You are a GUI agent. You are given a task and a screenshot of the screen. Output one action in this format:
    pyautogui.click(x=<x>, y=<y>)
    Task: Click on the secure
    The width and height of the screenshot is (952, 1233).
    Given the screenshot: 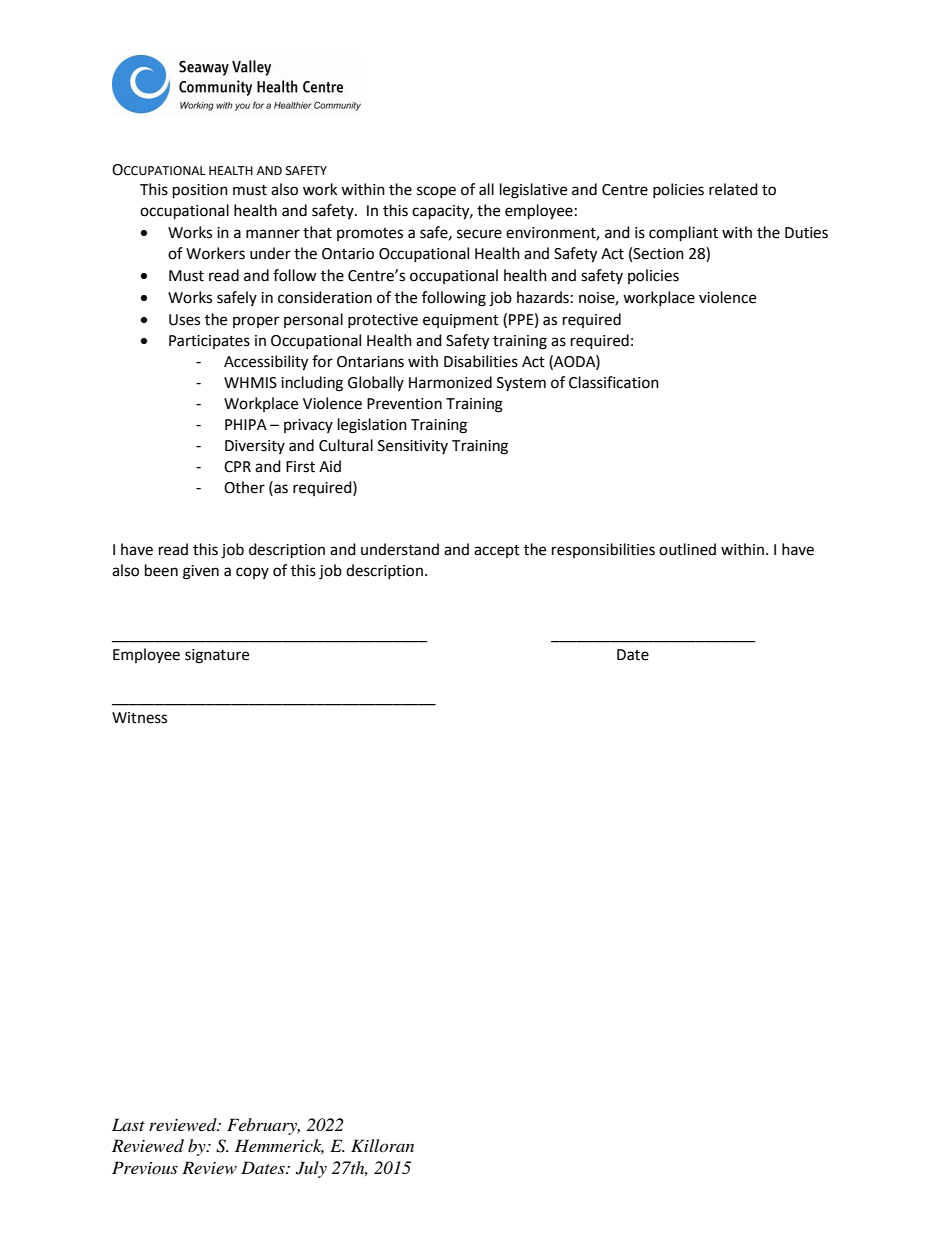 What is the action you would take?
    pyautogui.click(x=479, y=234)
